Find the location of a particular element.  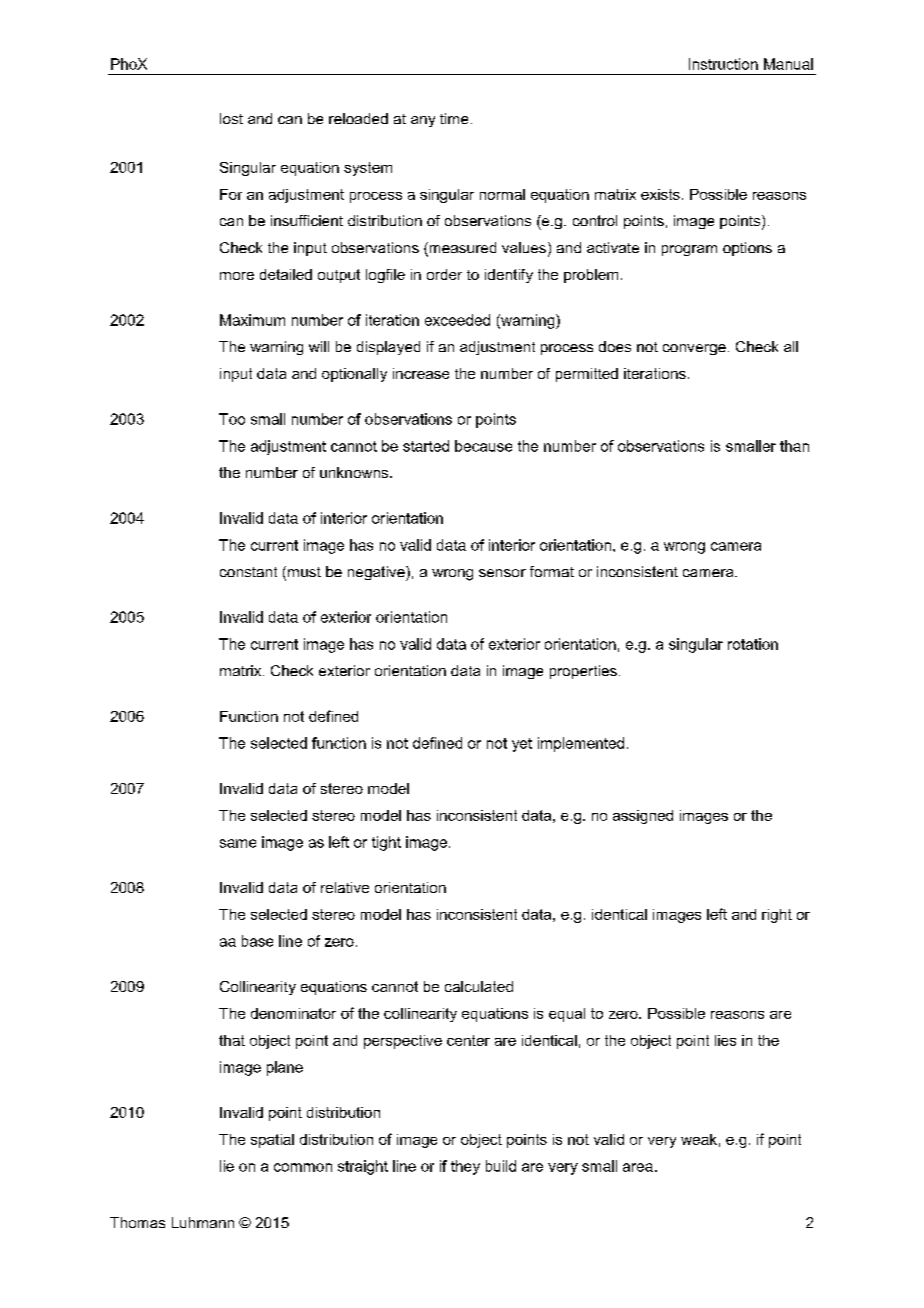

time is located at coordinates (454, 118).
